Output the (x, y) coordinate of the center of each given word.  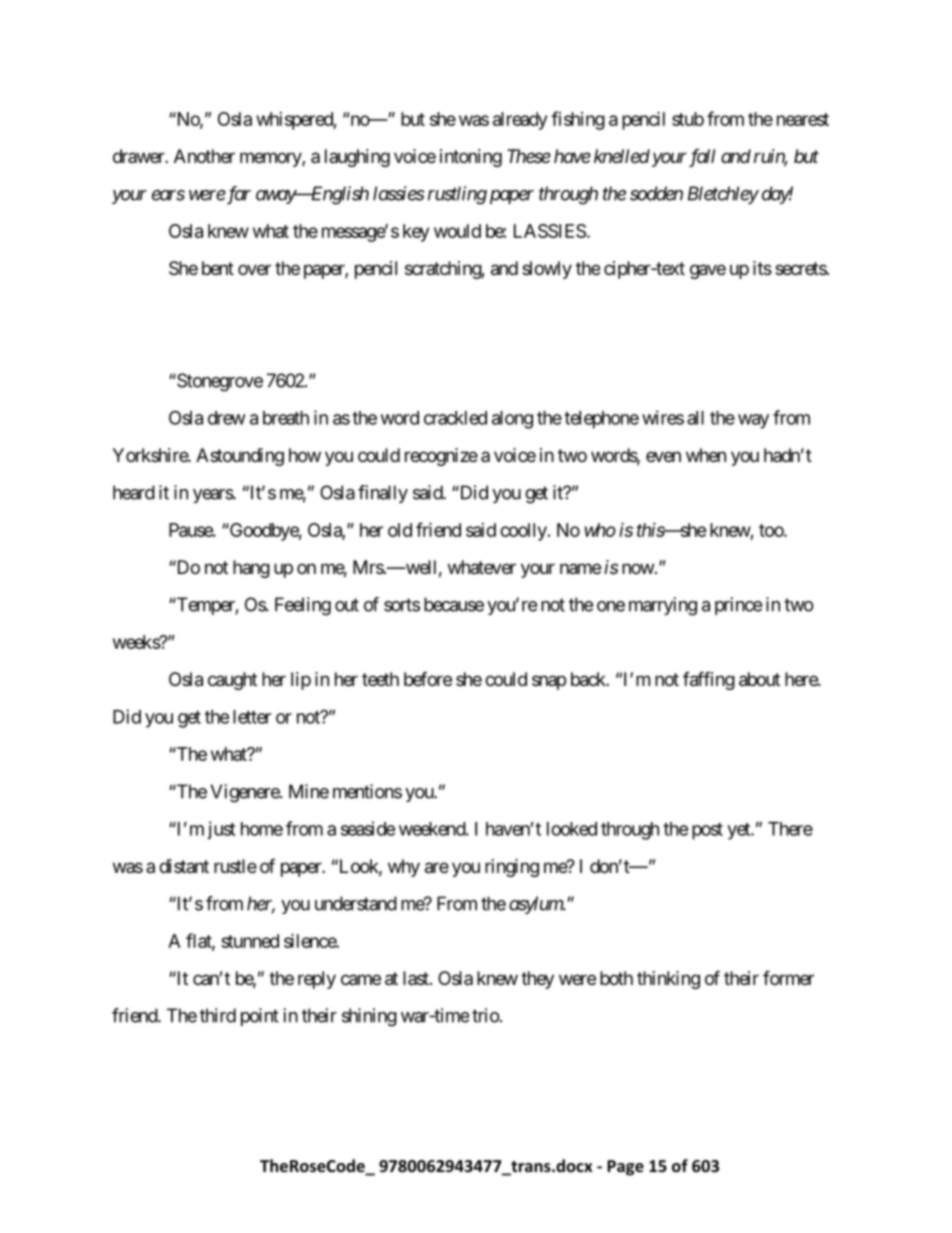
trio (486, 1015)
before (428, 678)
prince (738, 606)
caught (232, 681)
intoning (471, 158)
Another (204, 156)
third (218, 1015)
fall (702, 158)
